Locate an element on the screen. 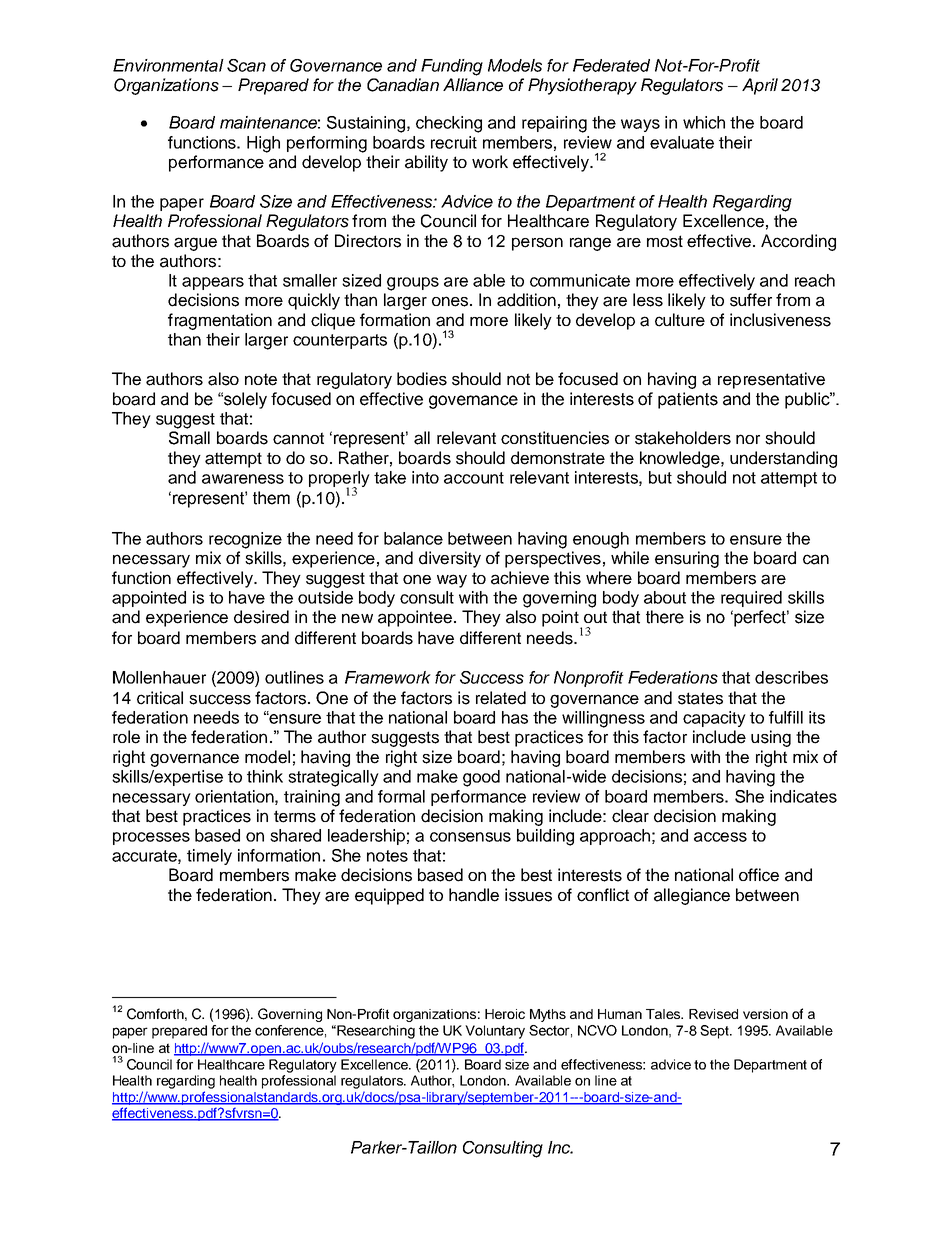 Image resolution: width=952 pixels, height=1233 pixels. timely is located at coordinates (209, 857).
